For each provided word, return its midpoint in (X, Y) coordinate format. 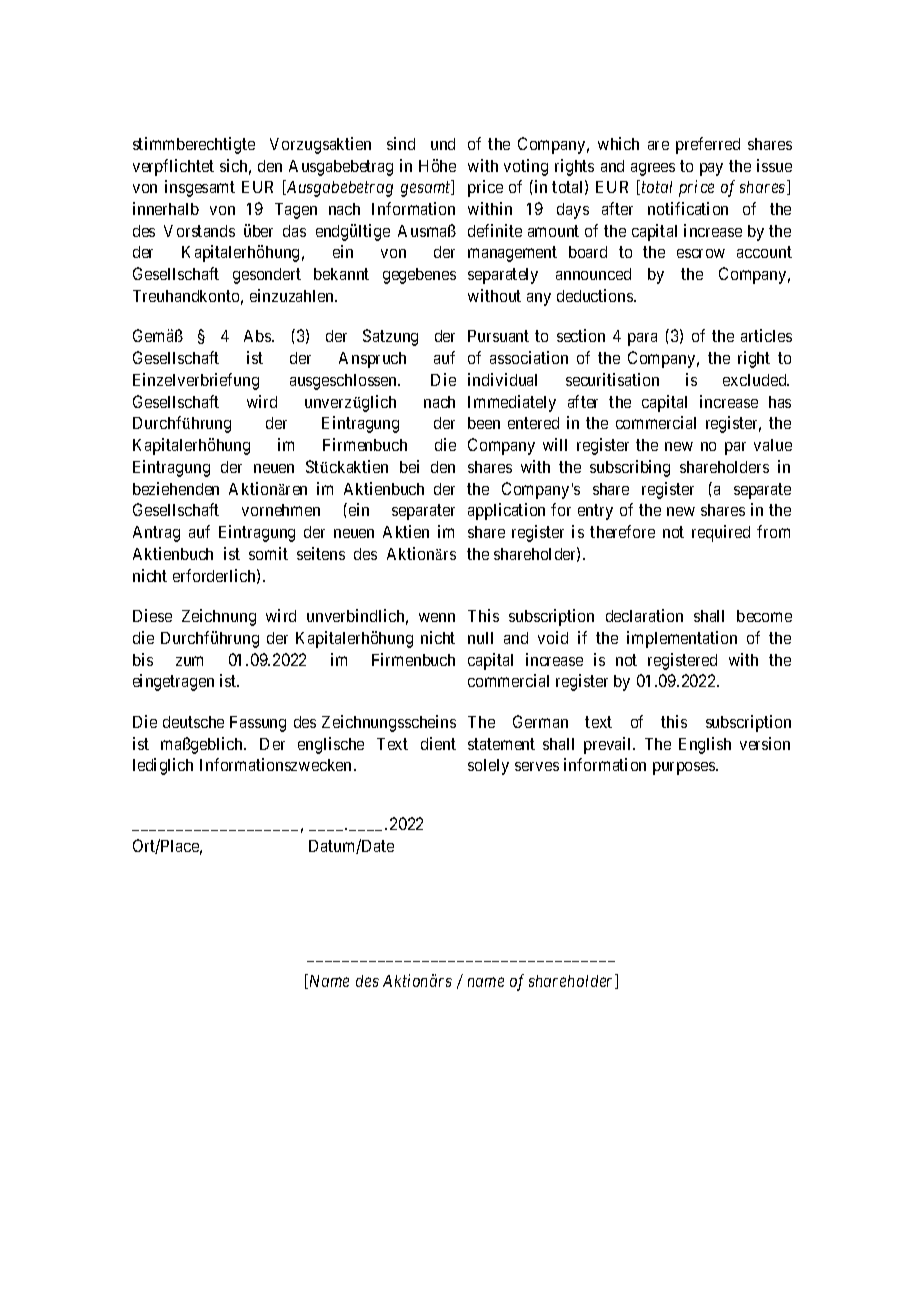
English (705, 745)
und (443, 144)
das (294, 231)
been (484, 423)
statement (501, 744)
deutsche (193, 722)
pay (711, 169)
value (773, 445)
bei (409, 466)
